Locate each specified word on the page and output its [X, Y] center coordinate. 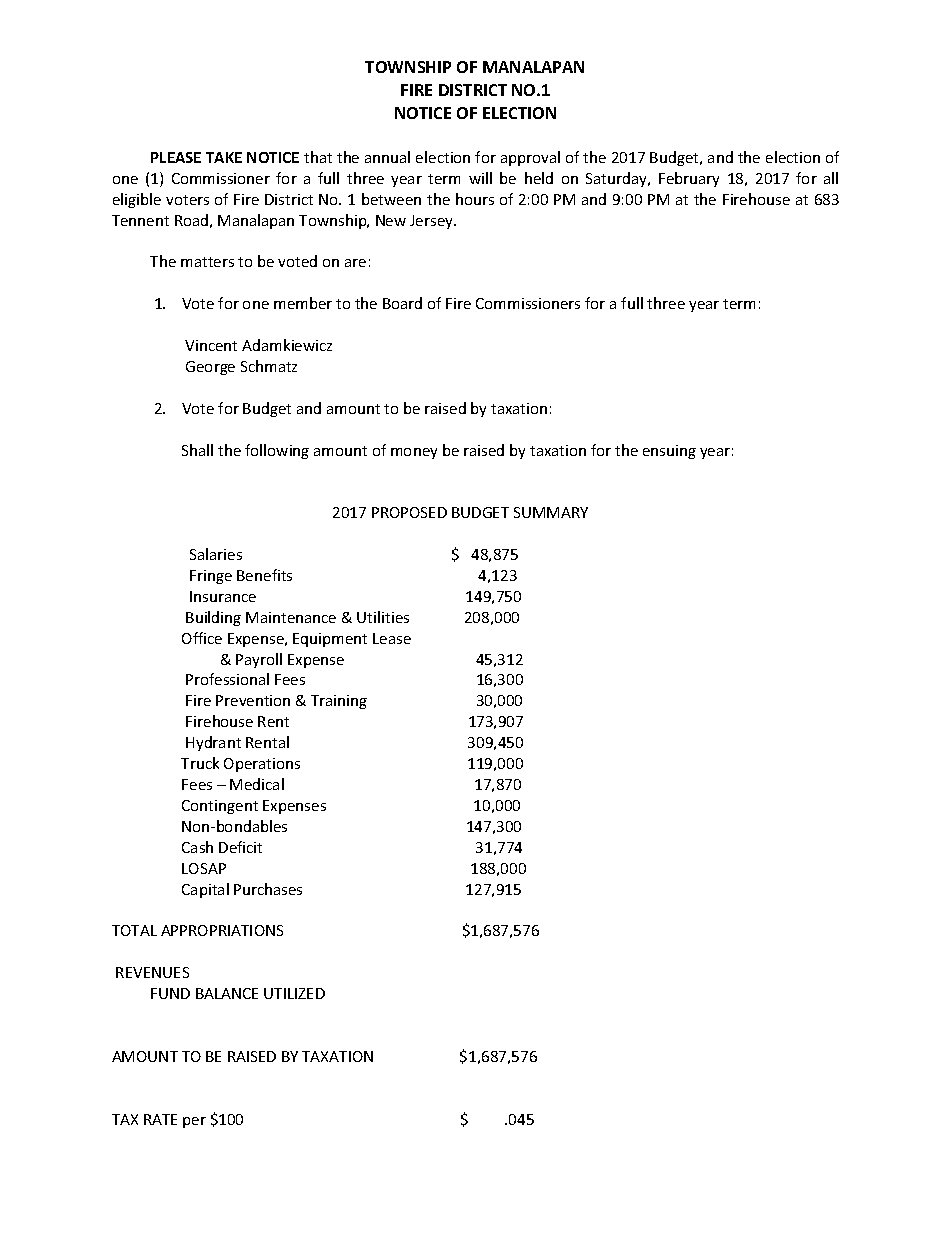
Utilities [383, 617]
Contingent [220, 807]
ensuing [669, 452]
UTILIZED [294, 993]
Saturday [618, 179]
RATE [160, 1119]
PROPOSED [409, 512]
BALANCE [227, 993]
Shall [197, 450]
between [391, 199]
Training [339, 702]
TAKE [224, 157]
